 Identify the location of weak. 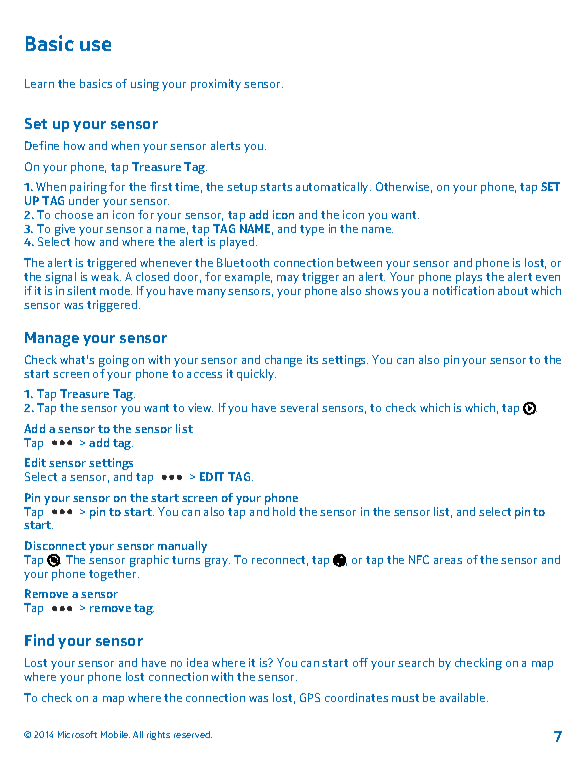
(106, 276).
